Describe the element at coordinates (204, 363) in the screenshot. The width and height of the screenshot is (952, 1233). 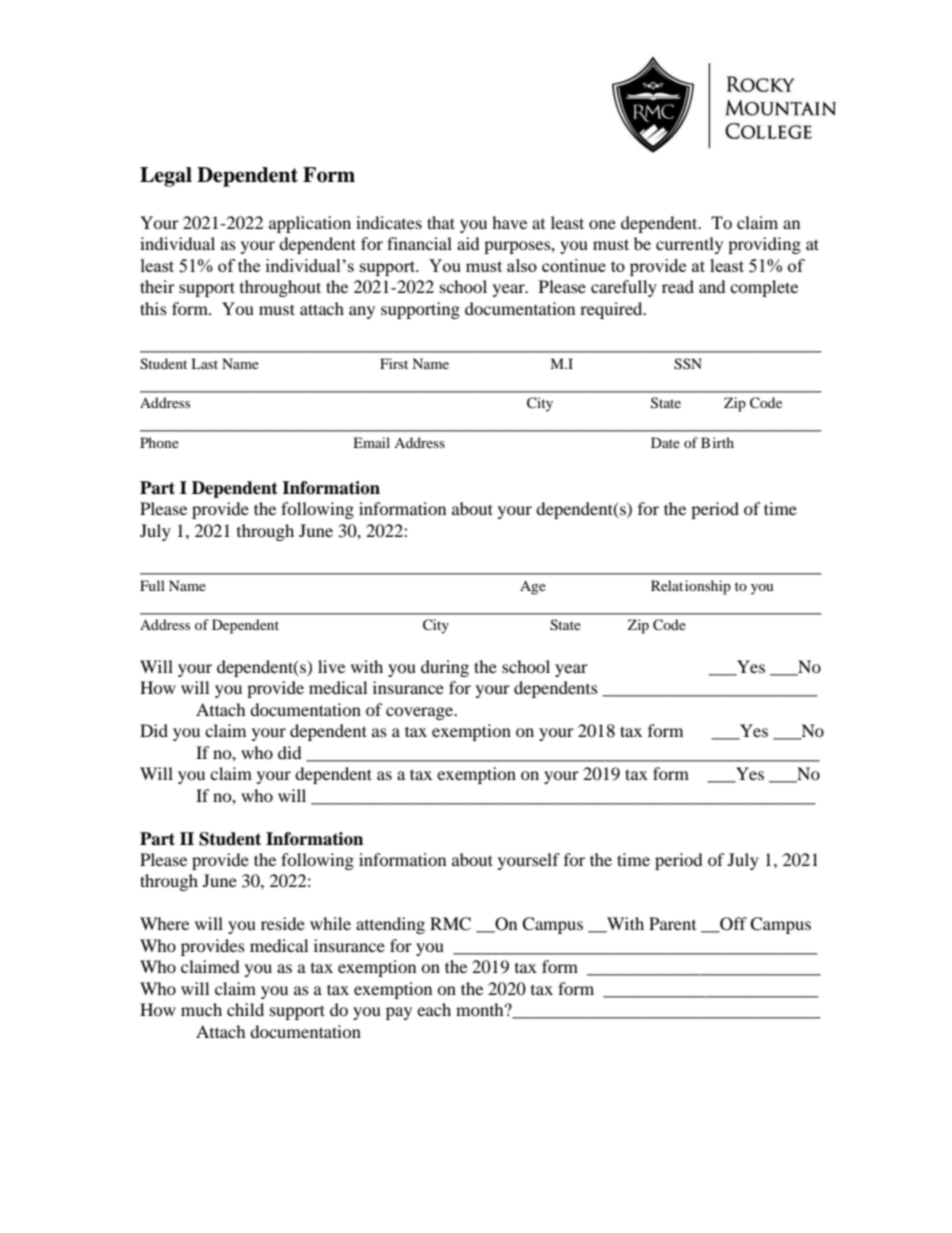
I see `Last` at that location.
